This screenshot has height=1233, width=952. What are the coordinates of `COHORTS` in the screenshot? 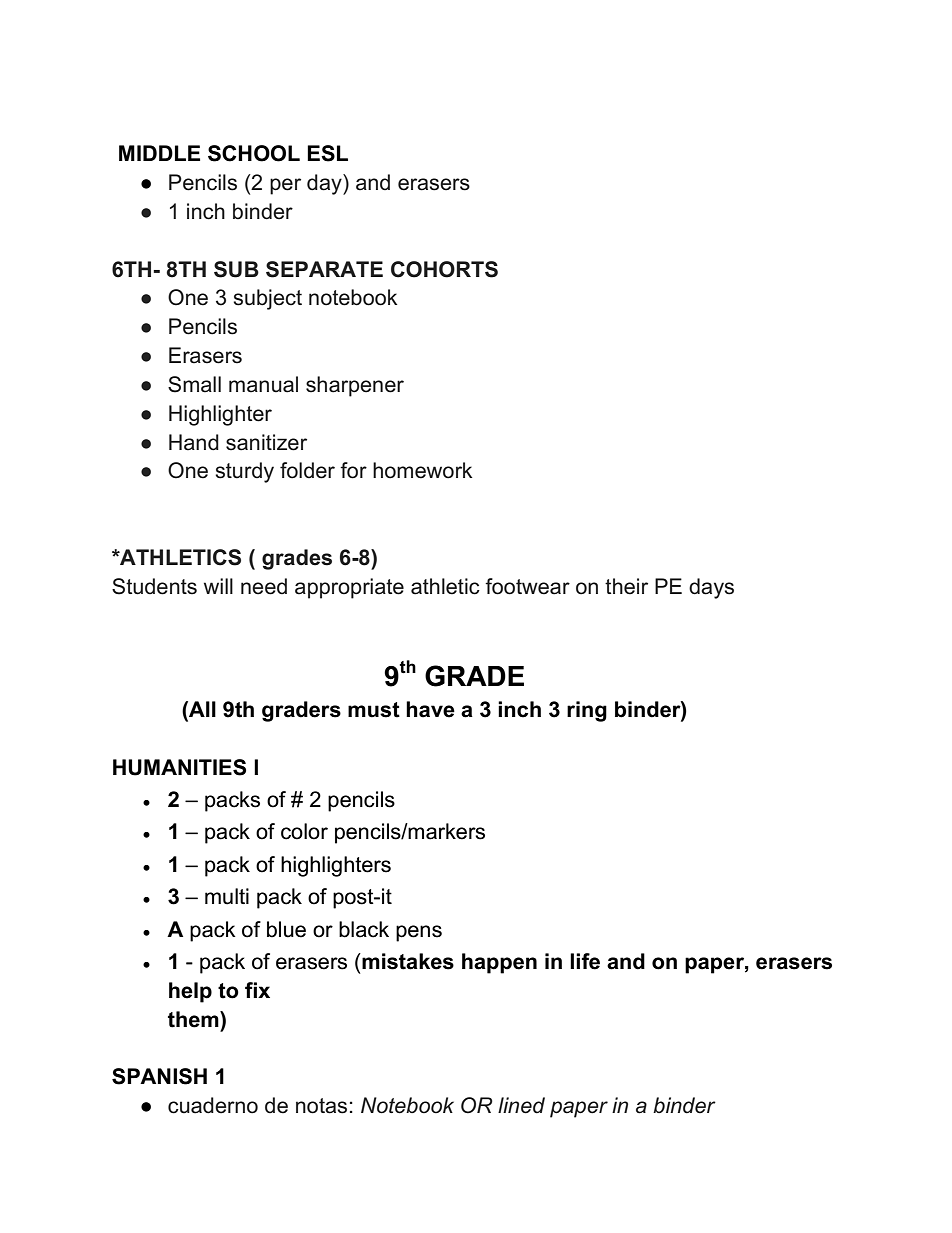 It's located at (444, 269).
